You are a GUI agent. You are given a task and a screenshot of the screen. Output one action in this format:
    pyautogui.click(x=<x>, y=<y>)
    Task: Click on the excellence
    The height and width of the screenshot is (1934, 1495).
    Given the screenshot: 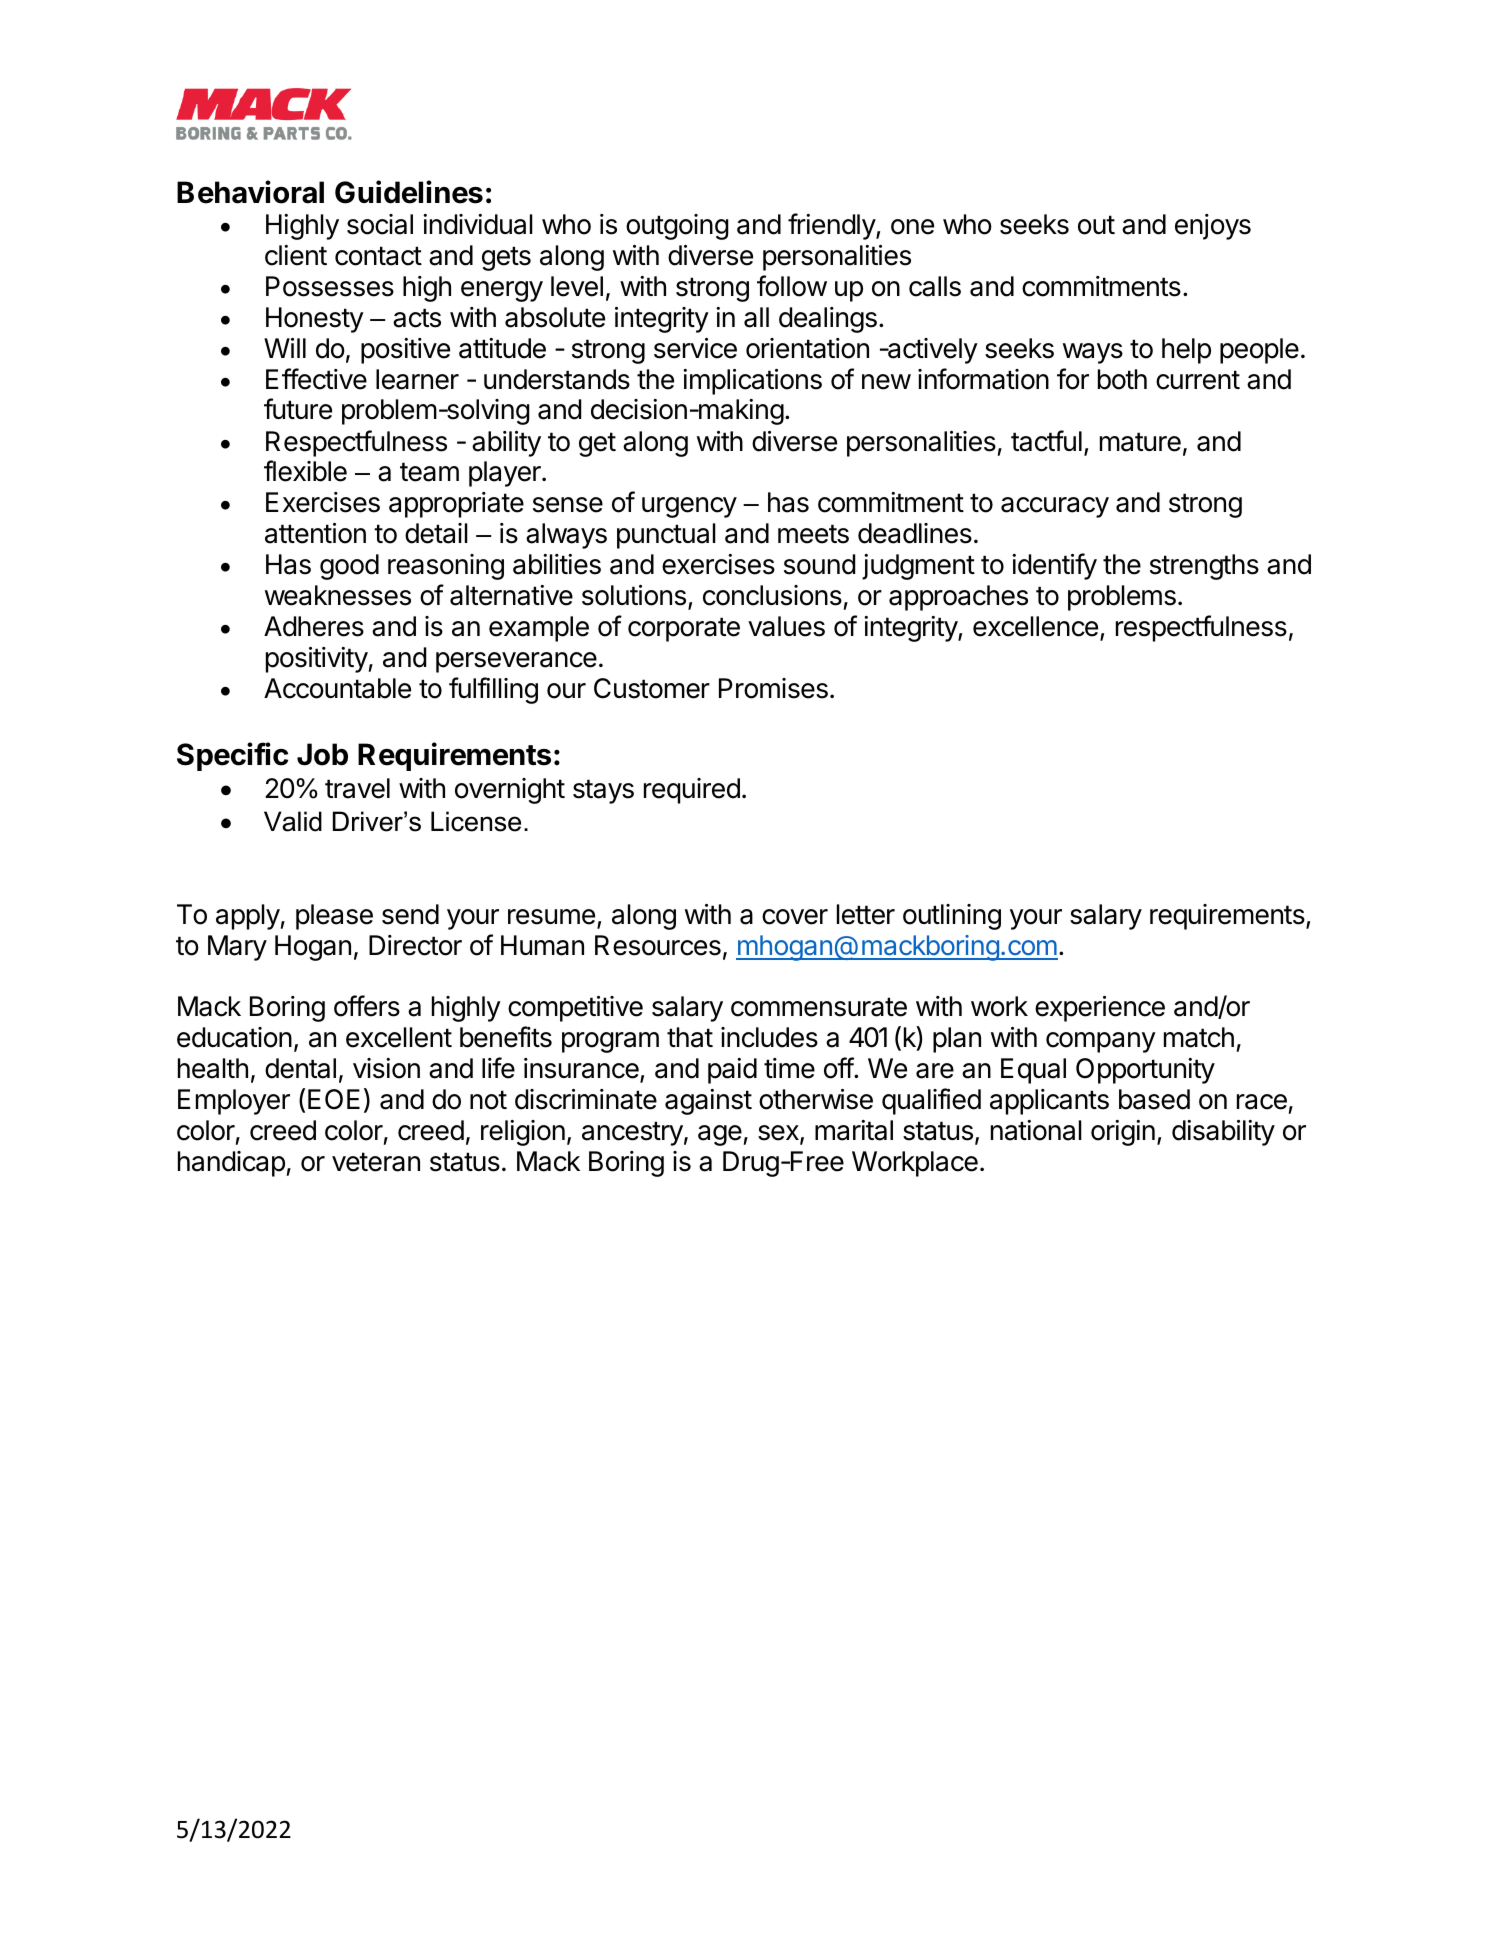 What is the action you would take?
    pyautogui.click(x=1035, y=626)
